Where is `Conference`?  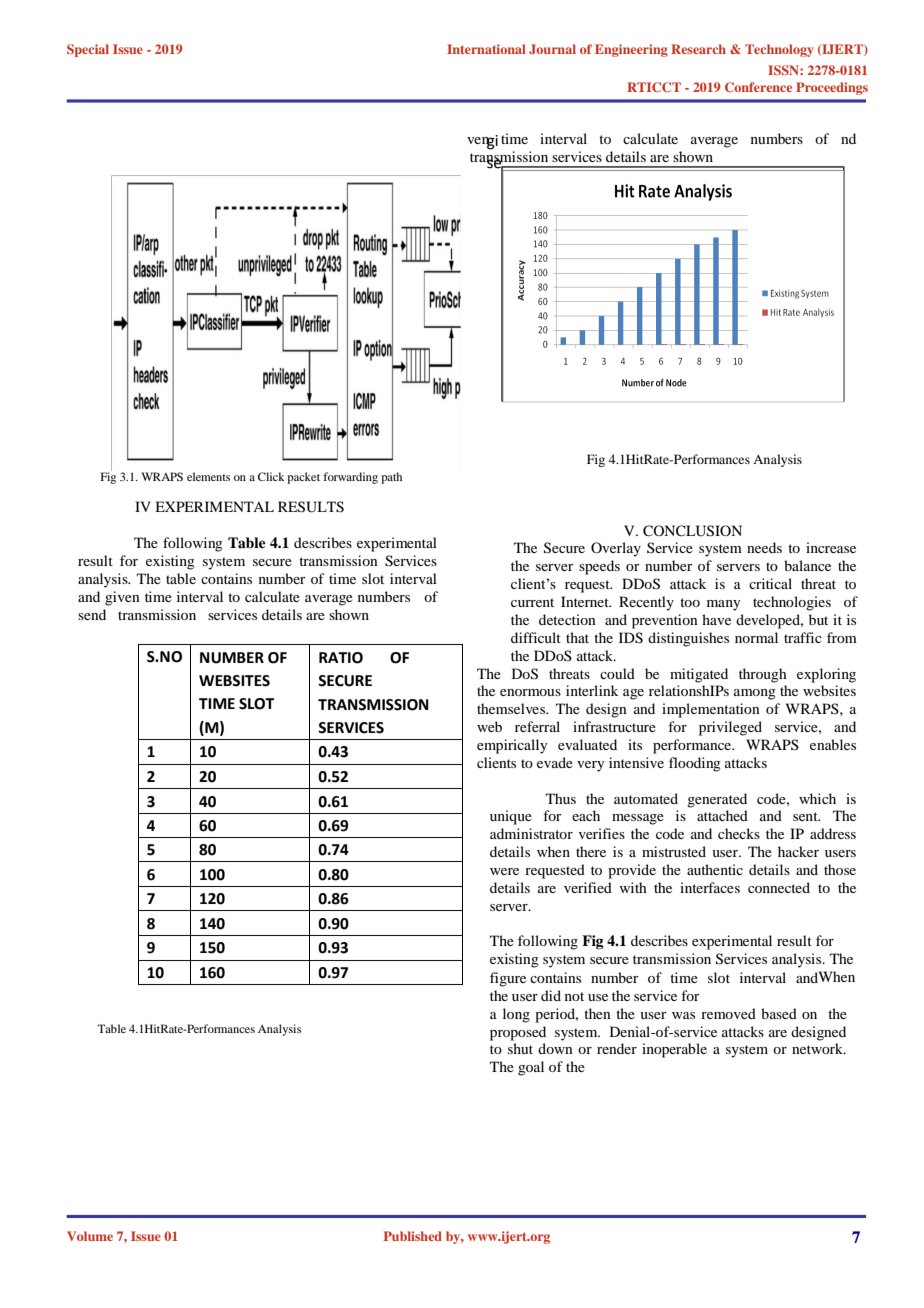
Conference is located at coordinates (758, 87).
